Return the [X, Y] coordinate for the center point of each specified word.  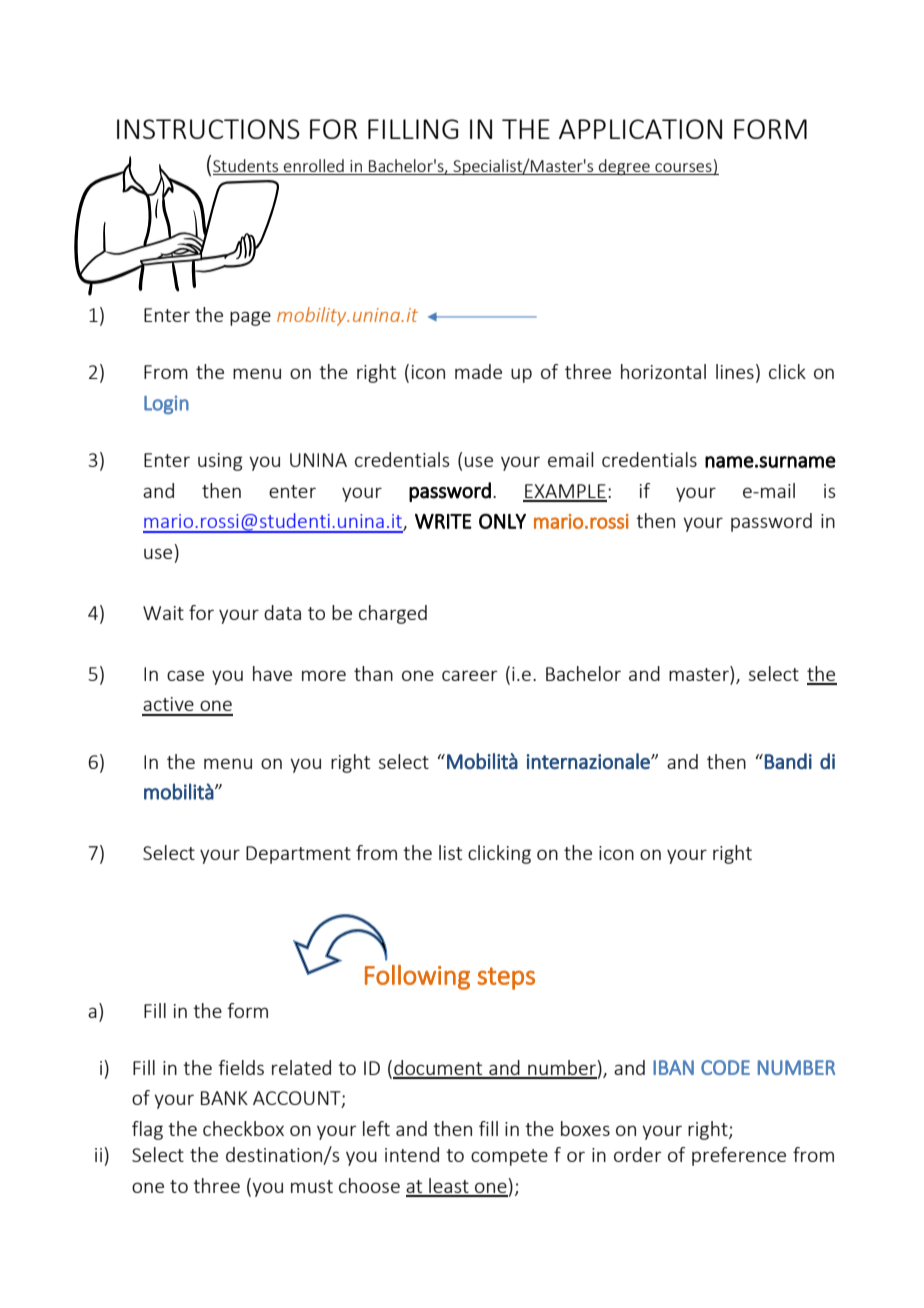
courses [683, 167]
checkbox [243, 1128]
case [185, 675]
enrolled [314, 165]
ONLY [502, 521]
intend [412, 1154]
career [470, 675]
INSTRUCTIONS [208, 129]
